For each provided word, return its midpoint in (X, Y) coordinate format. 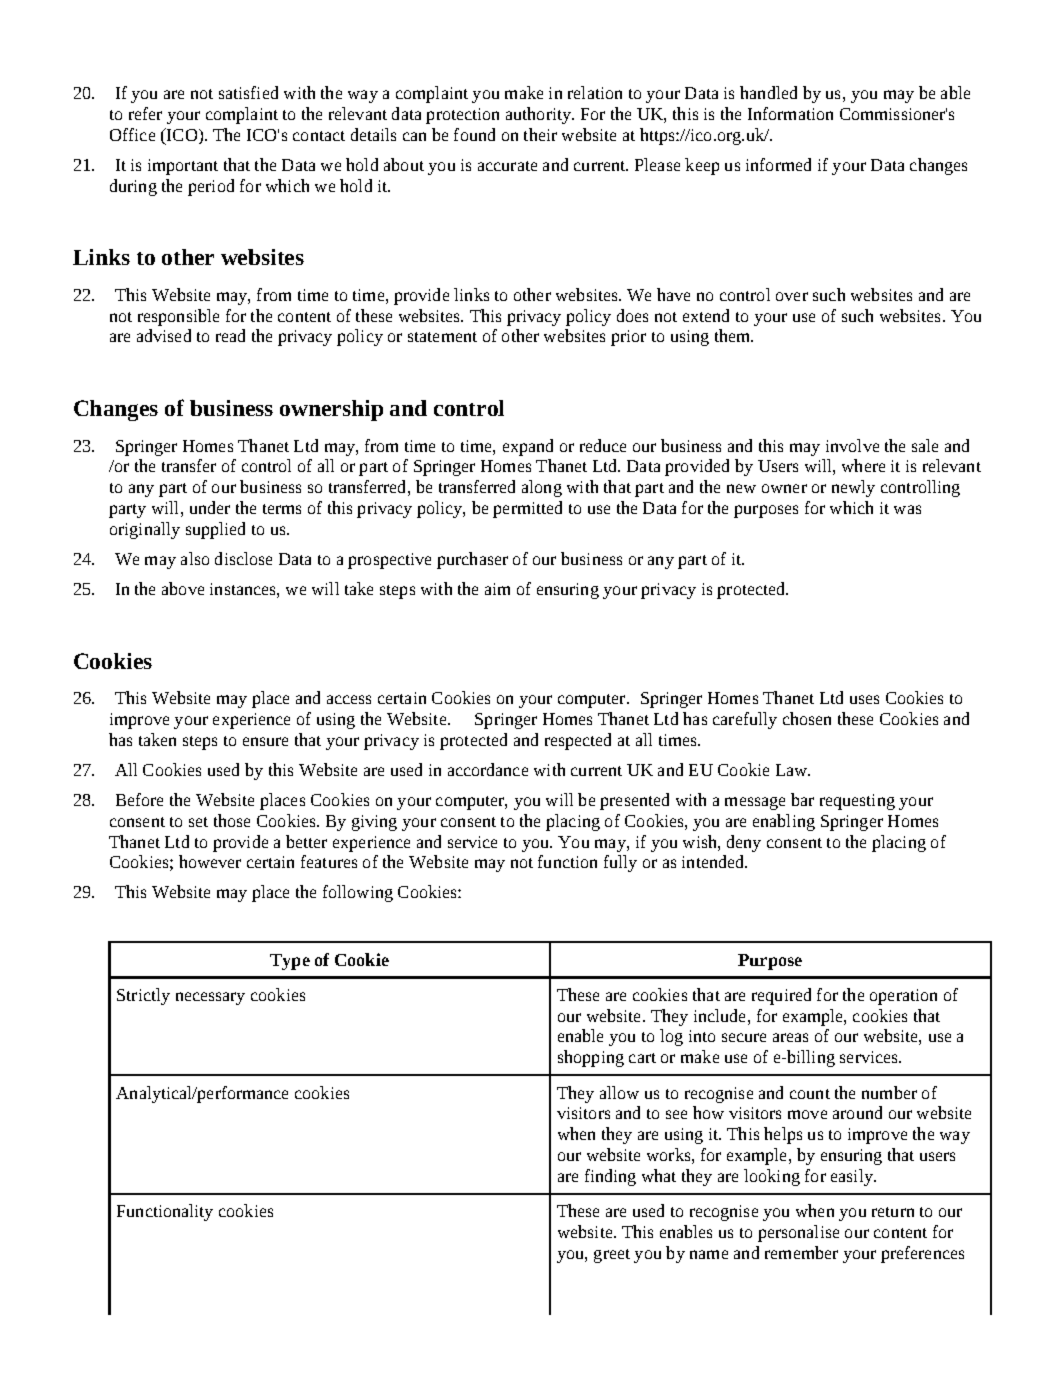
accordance (488, 769)
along (542, 488)
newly (853, 488)
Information (790, 113)
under (210, 507)
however (210, 861)
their (540, 134)
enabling (784, 822)
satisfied (248, 92)
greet (612, 1256)
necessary (210, 998)
